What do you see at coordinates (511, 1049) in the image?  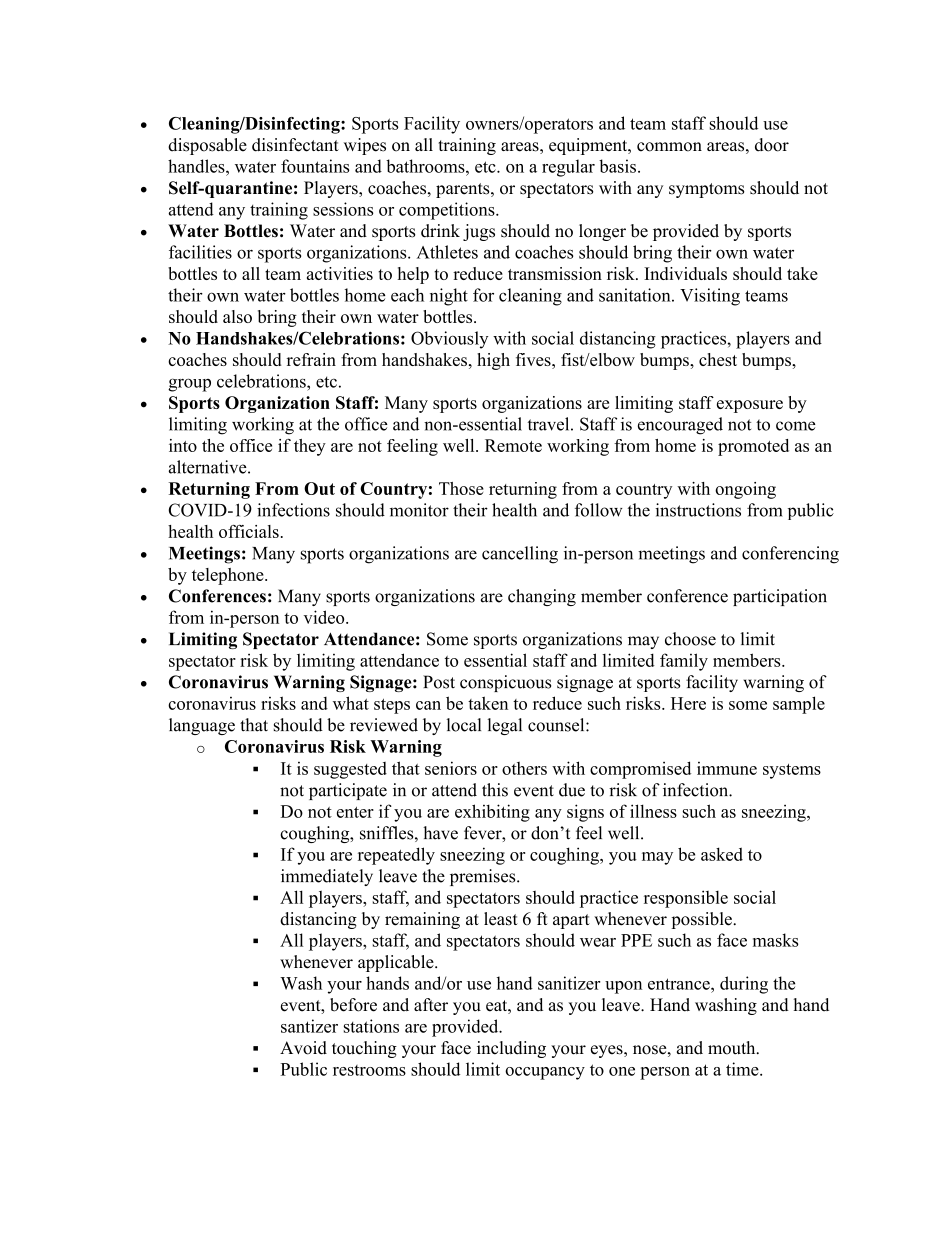 I see `including` at bounding box center [511, 1049].
